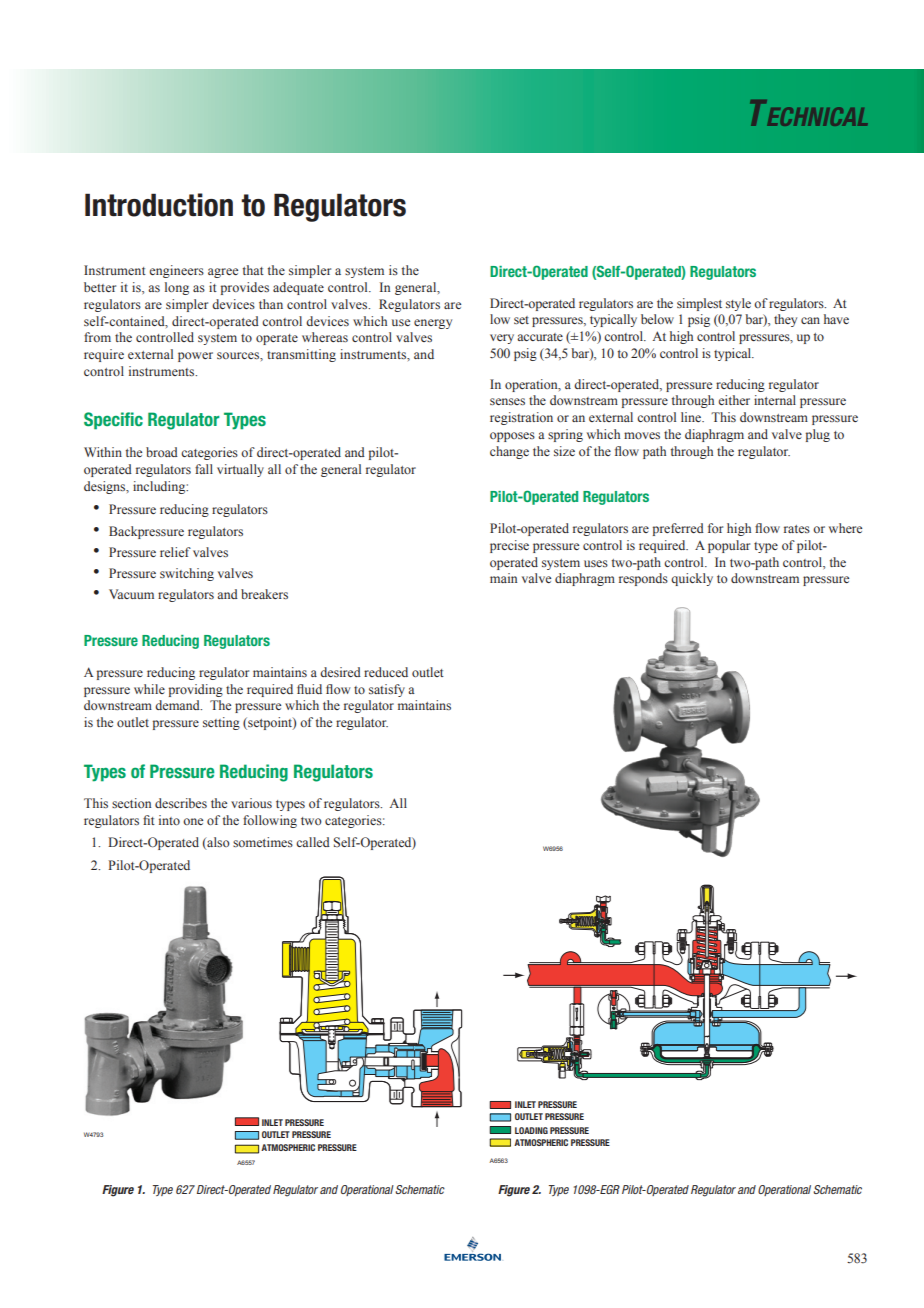 This image has width=924, height=1308. Describe the element at coordinates (738, 304) in the image. I see `style` at that location.
